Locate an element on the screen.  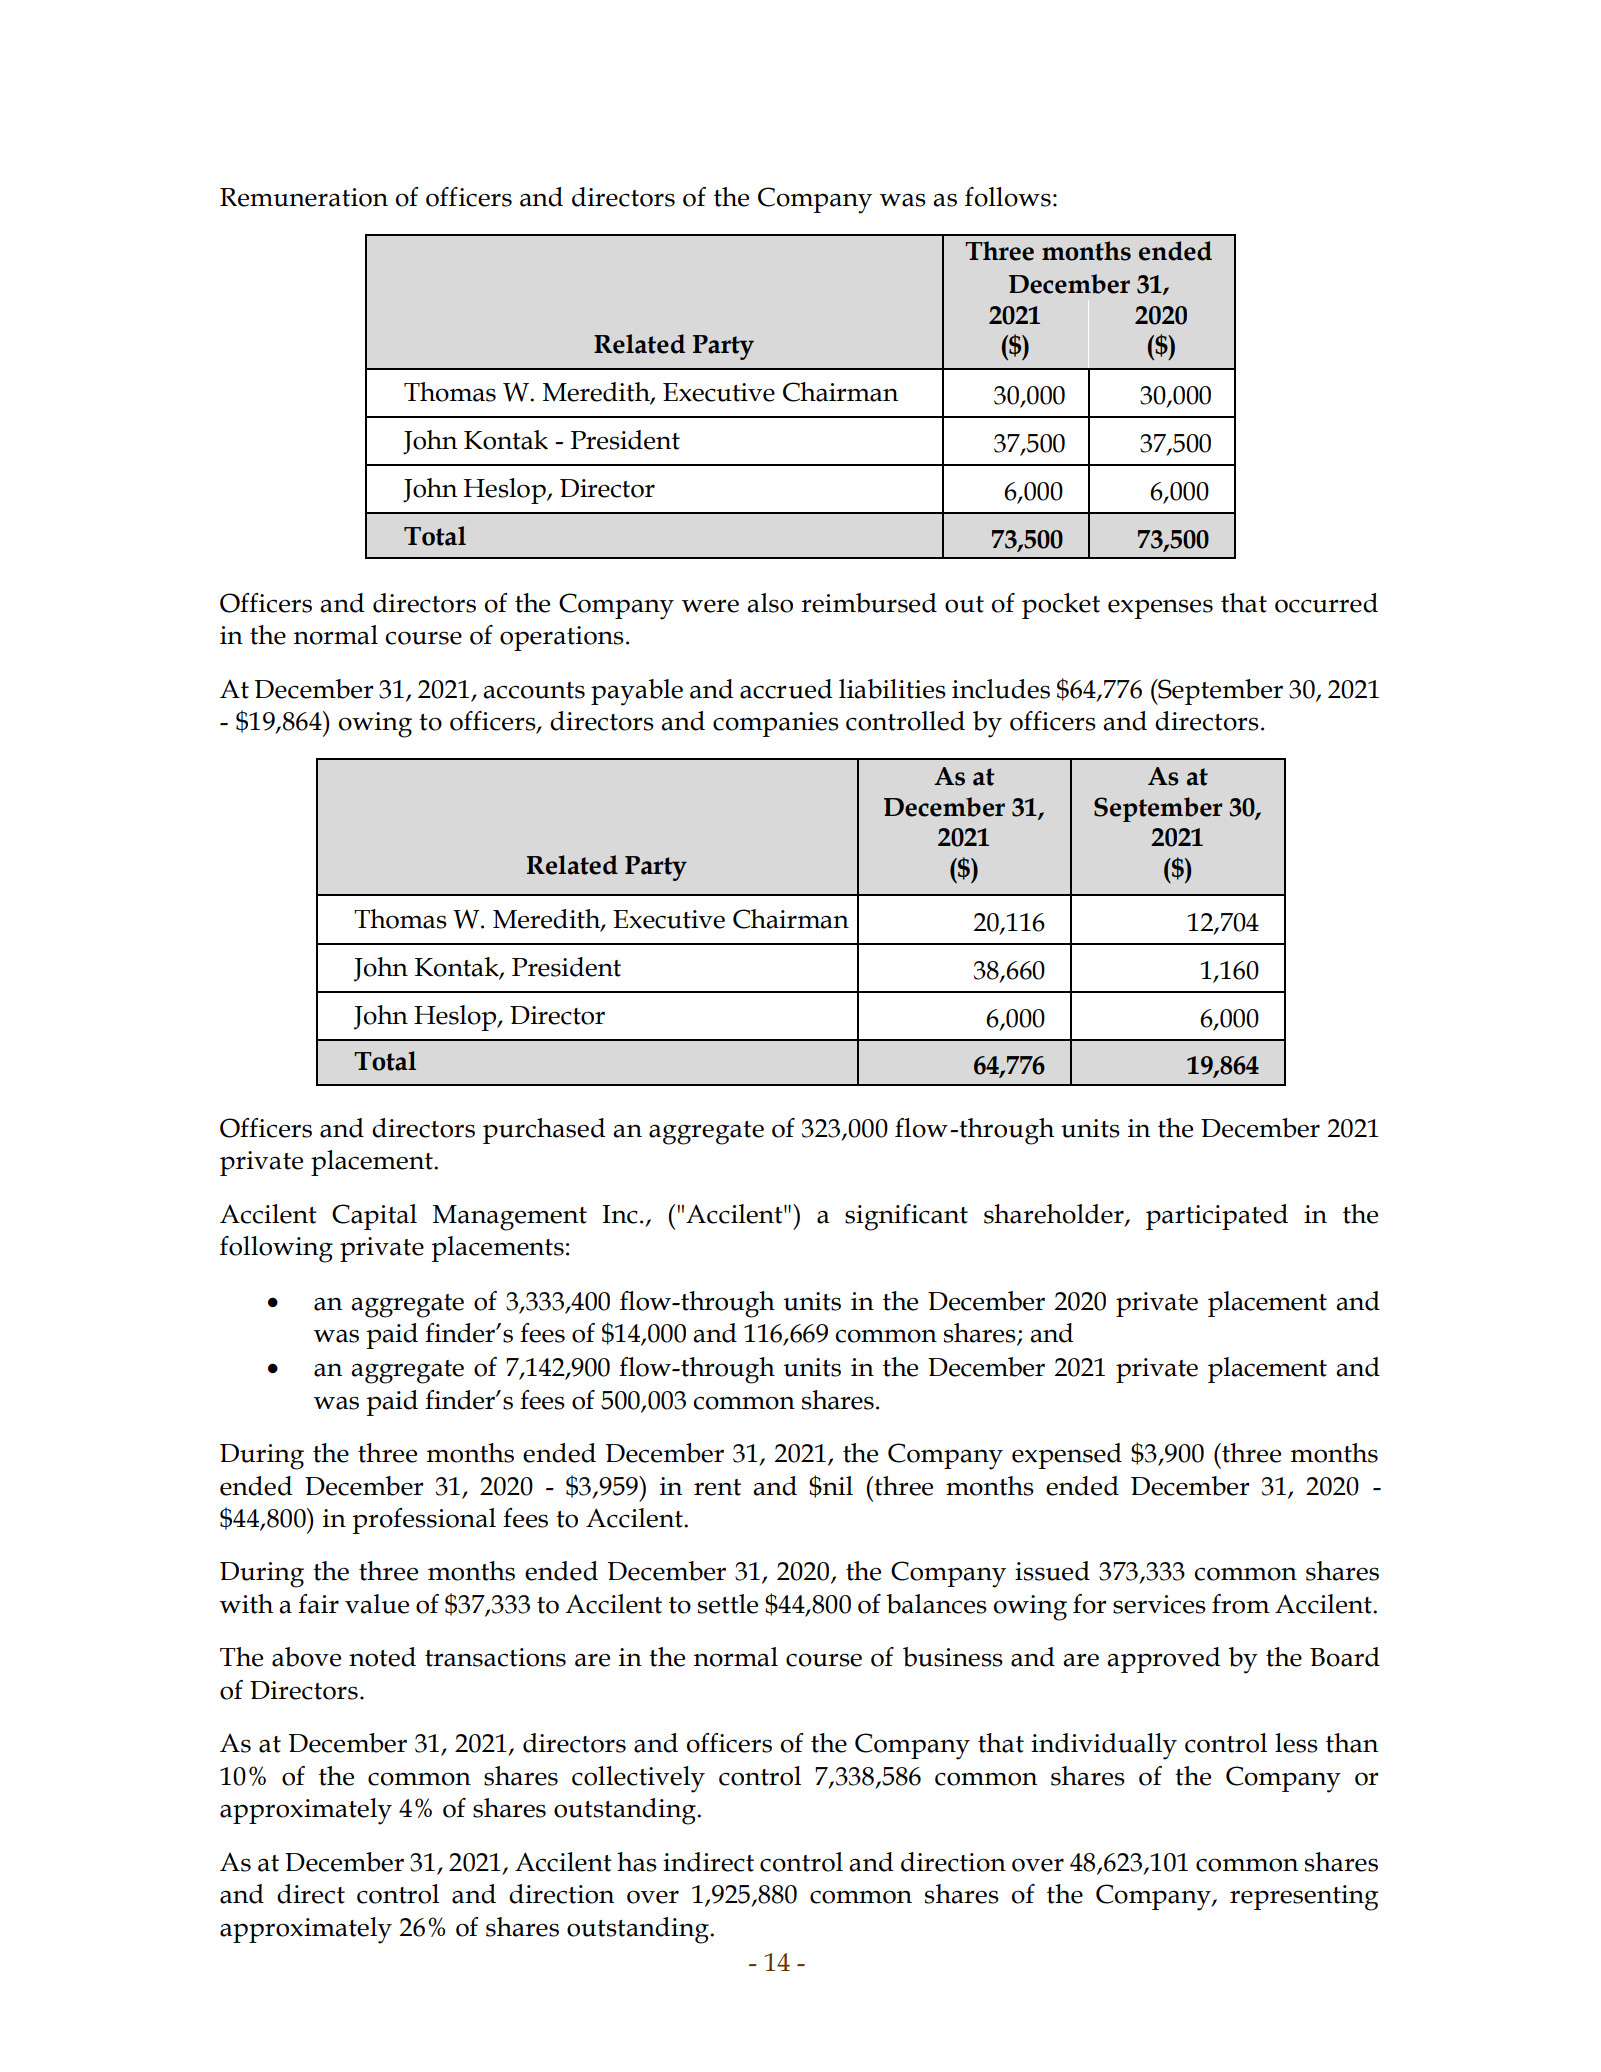
follows is located at coordinates (1008, 197).
